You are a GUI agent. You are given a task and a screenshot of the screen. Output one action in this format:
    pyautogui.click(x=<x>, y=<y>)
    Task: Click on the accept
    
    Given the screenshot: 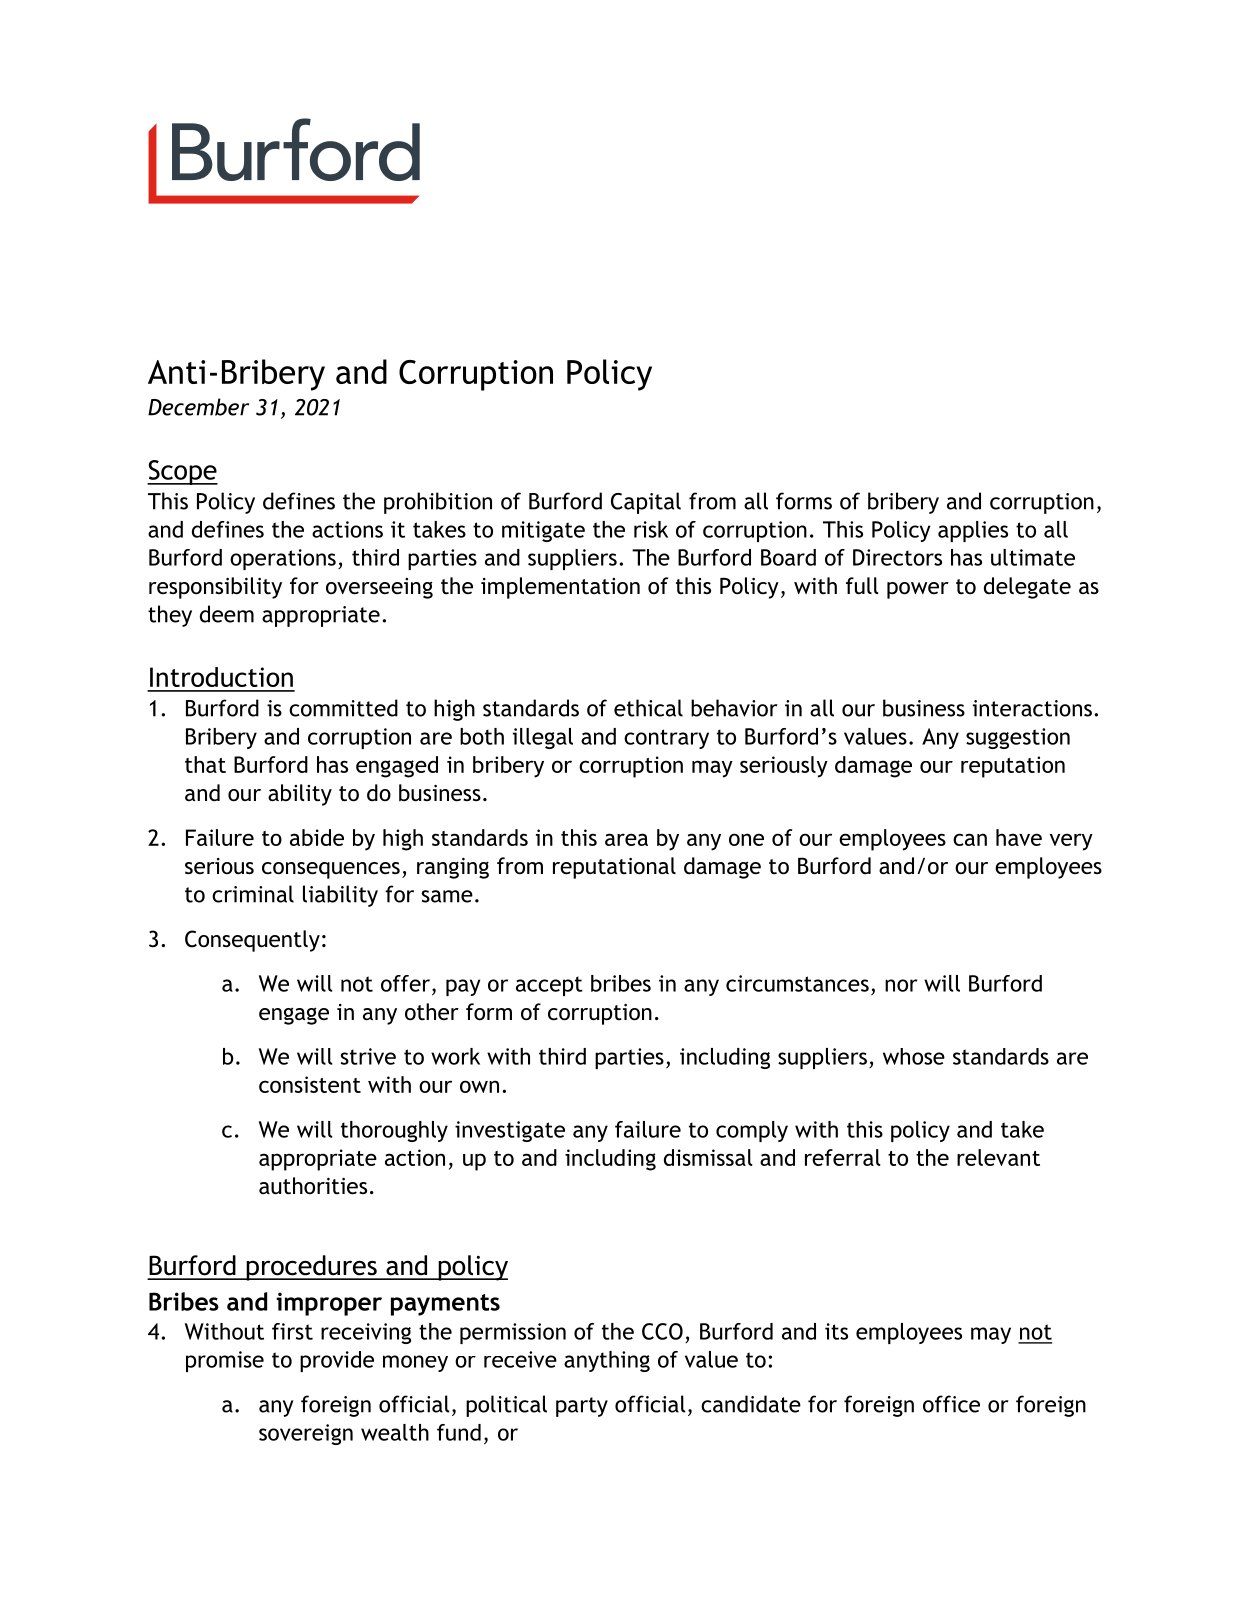 What is the action you would take?
    pyautogui.click(x=549, y=986)
